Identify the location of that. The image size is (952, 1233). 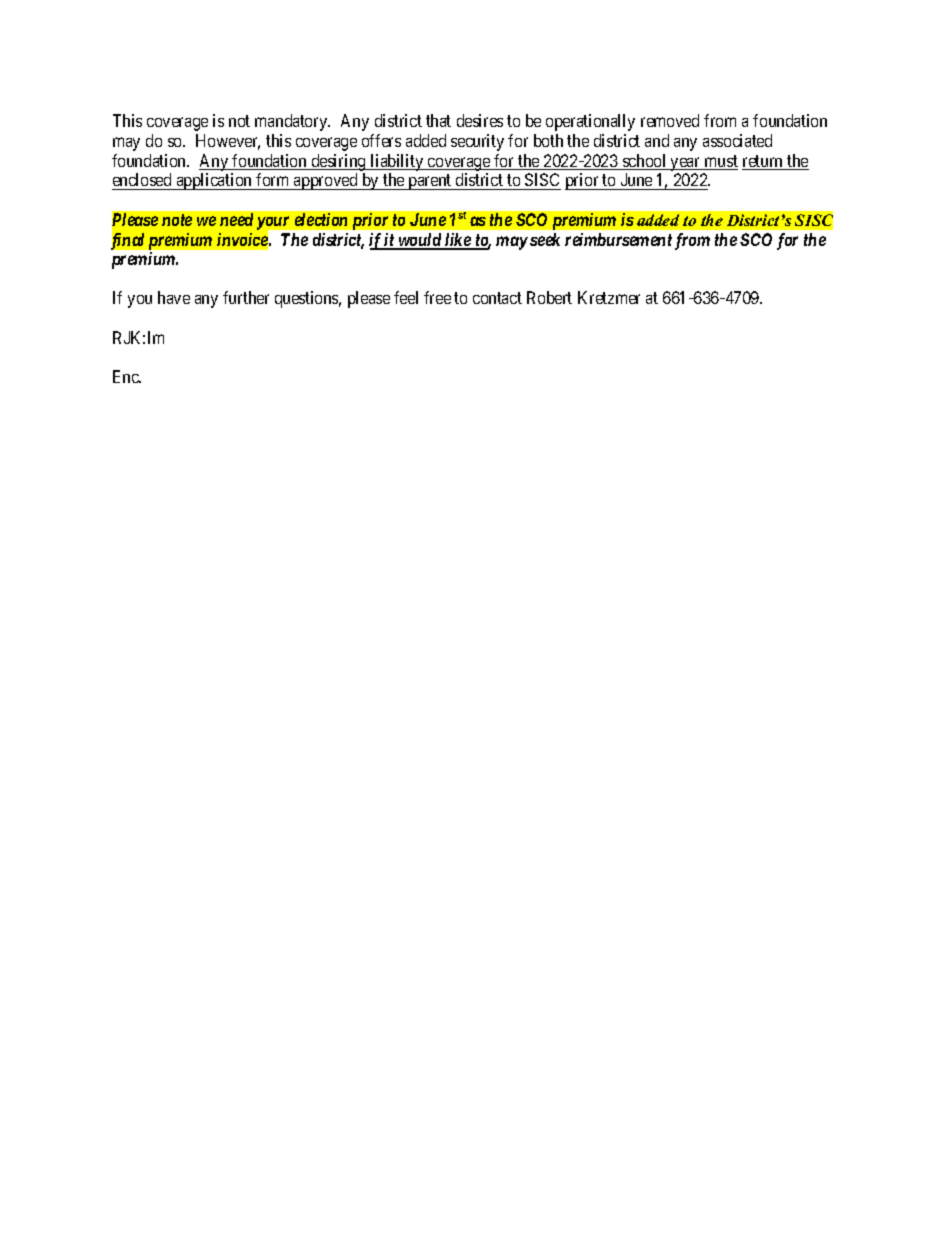
(438, 120).
